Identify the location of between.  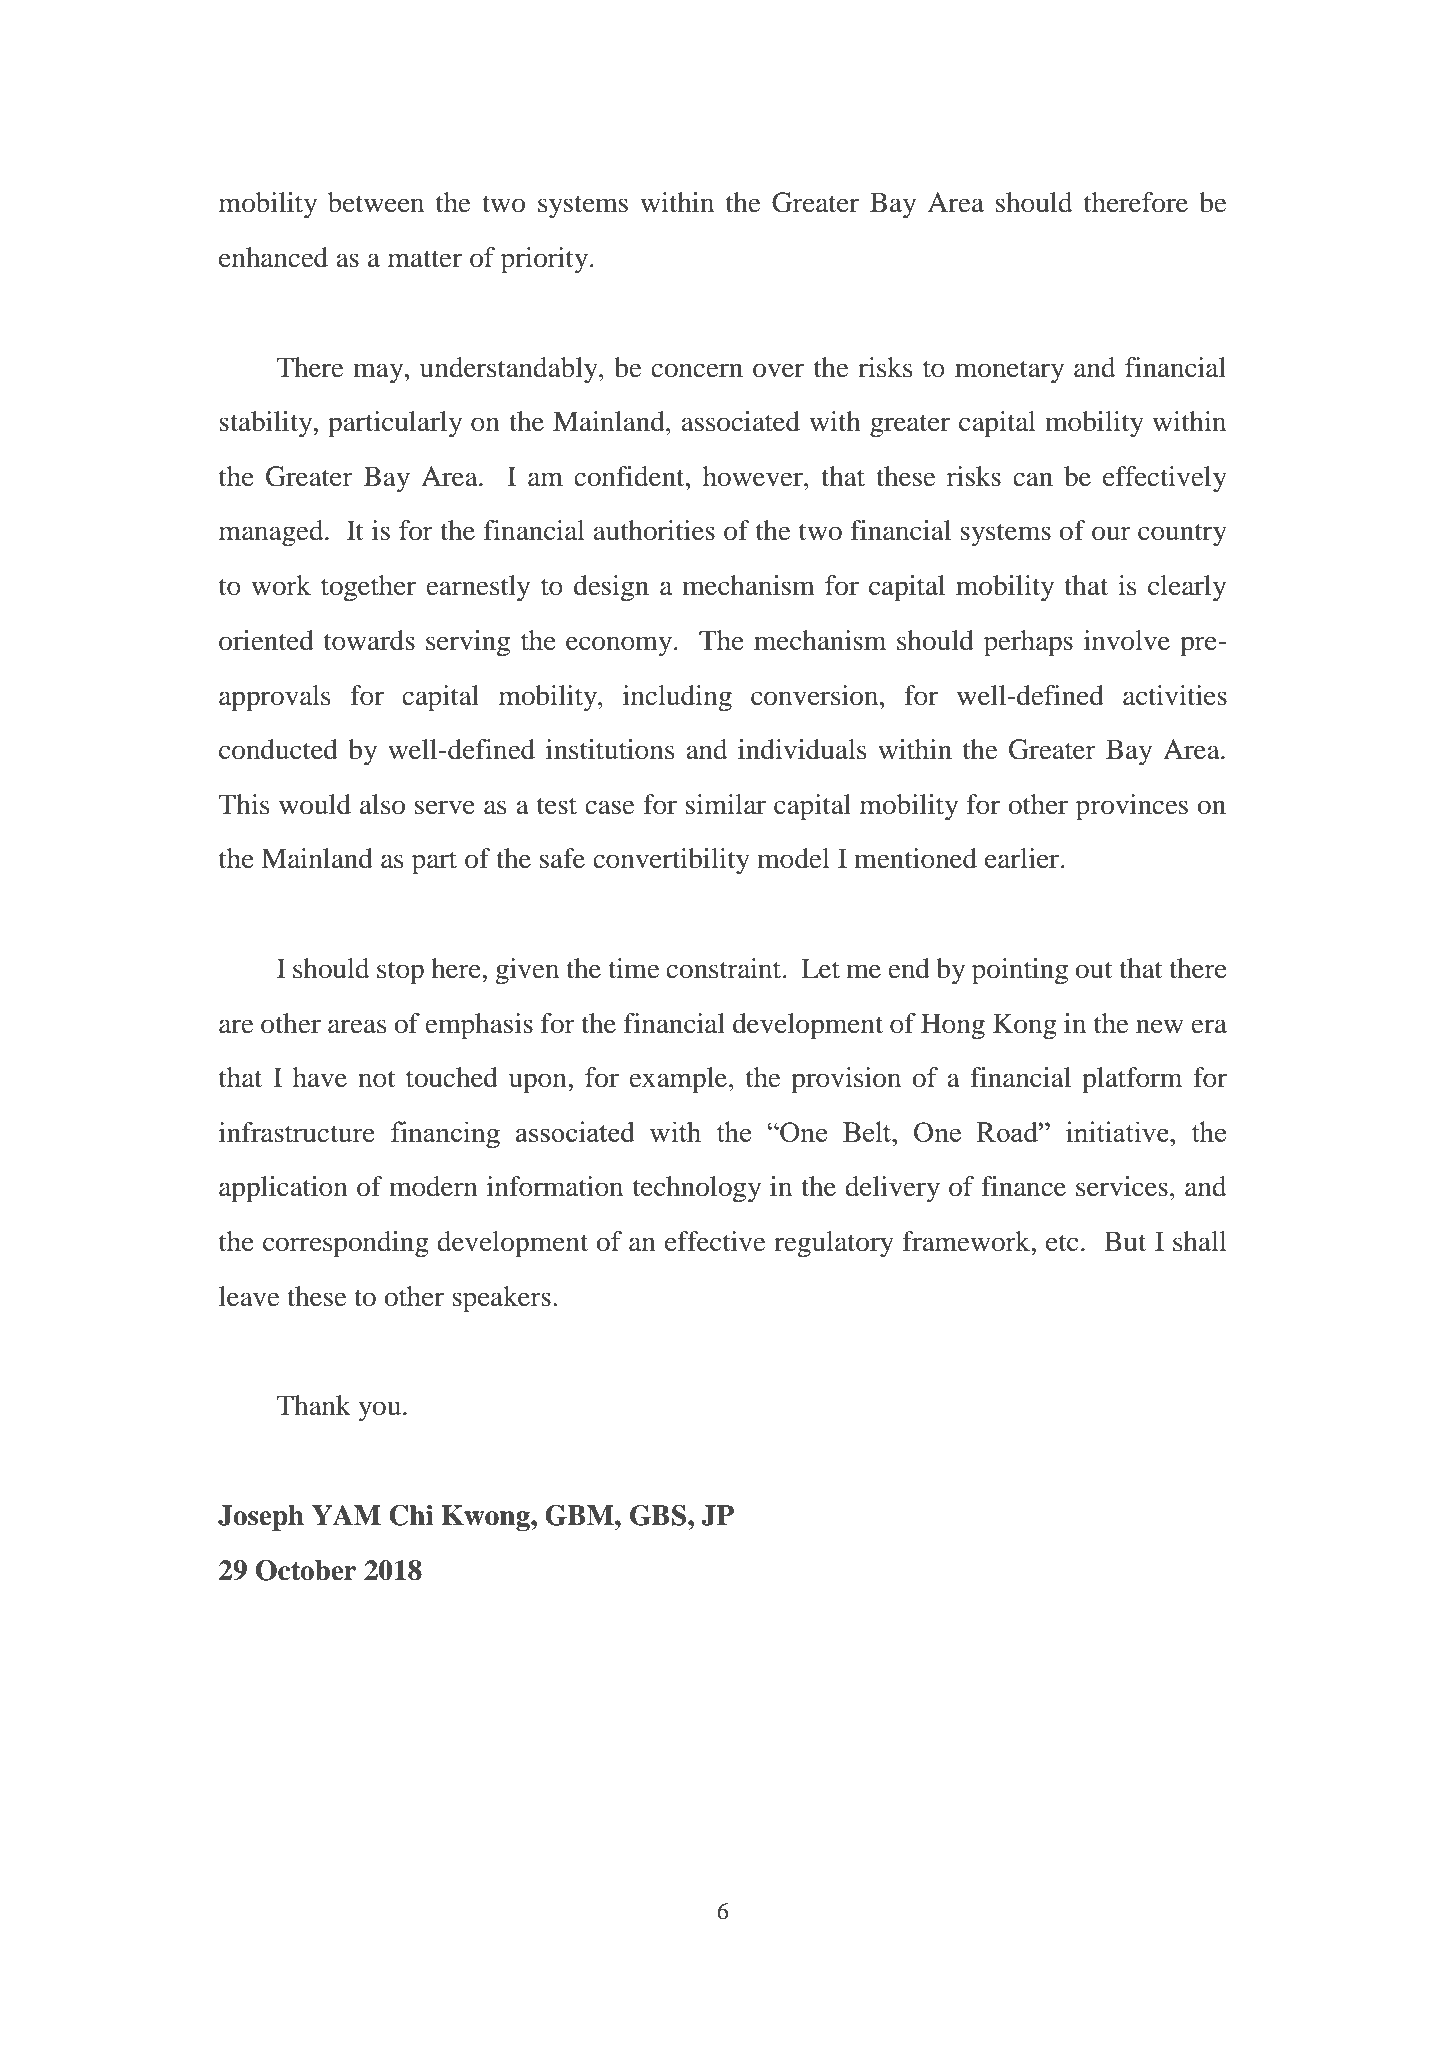
(376, 202).
